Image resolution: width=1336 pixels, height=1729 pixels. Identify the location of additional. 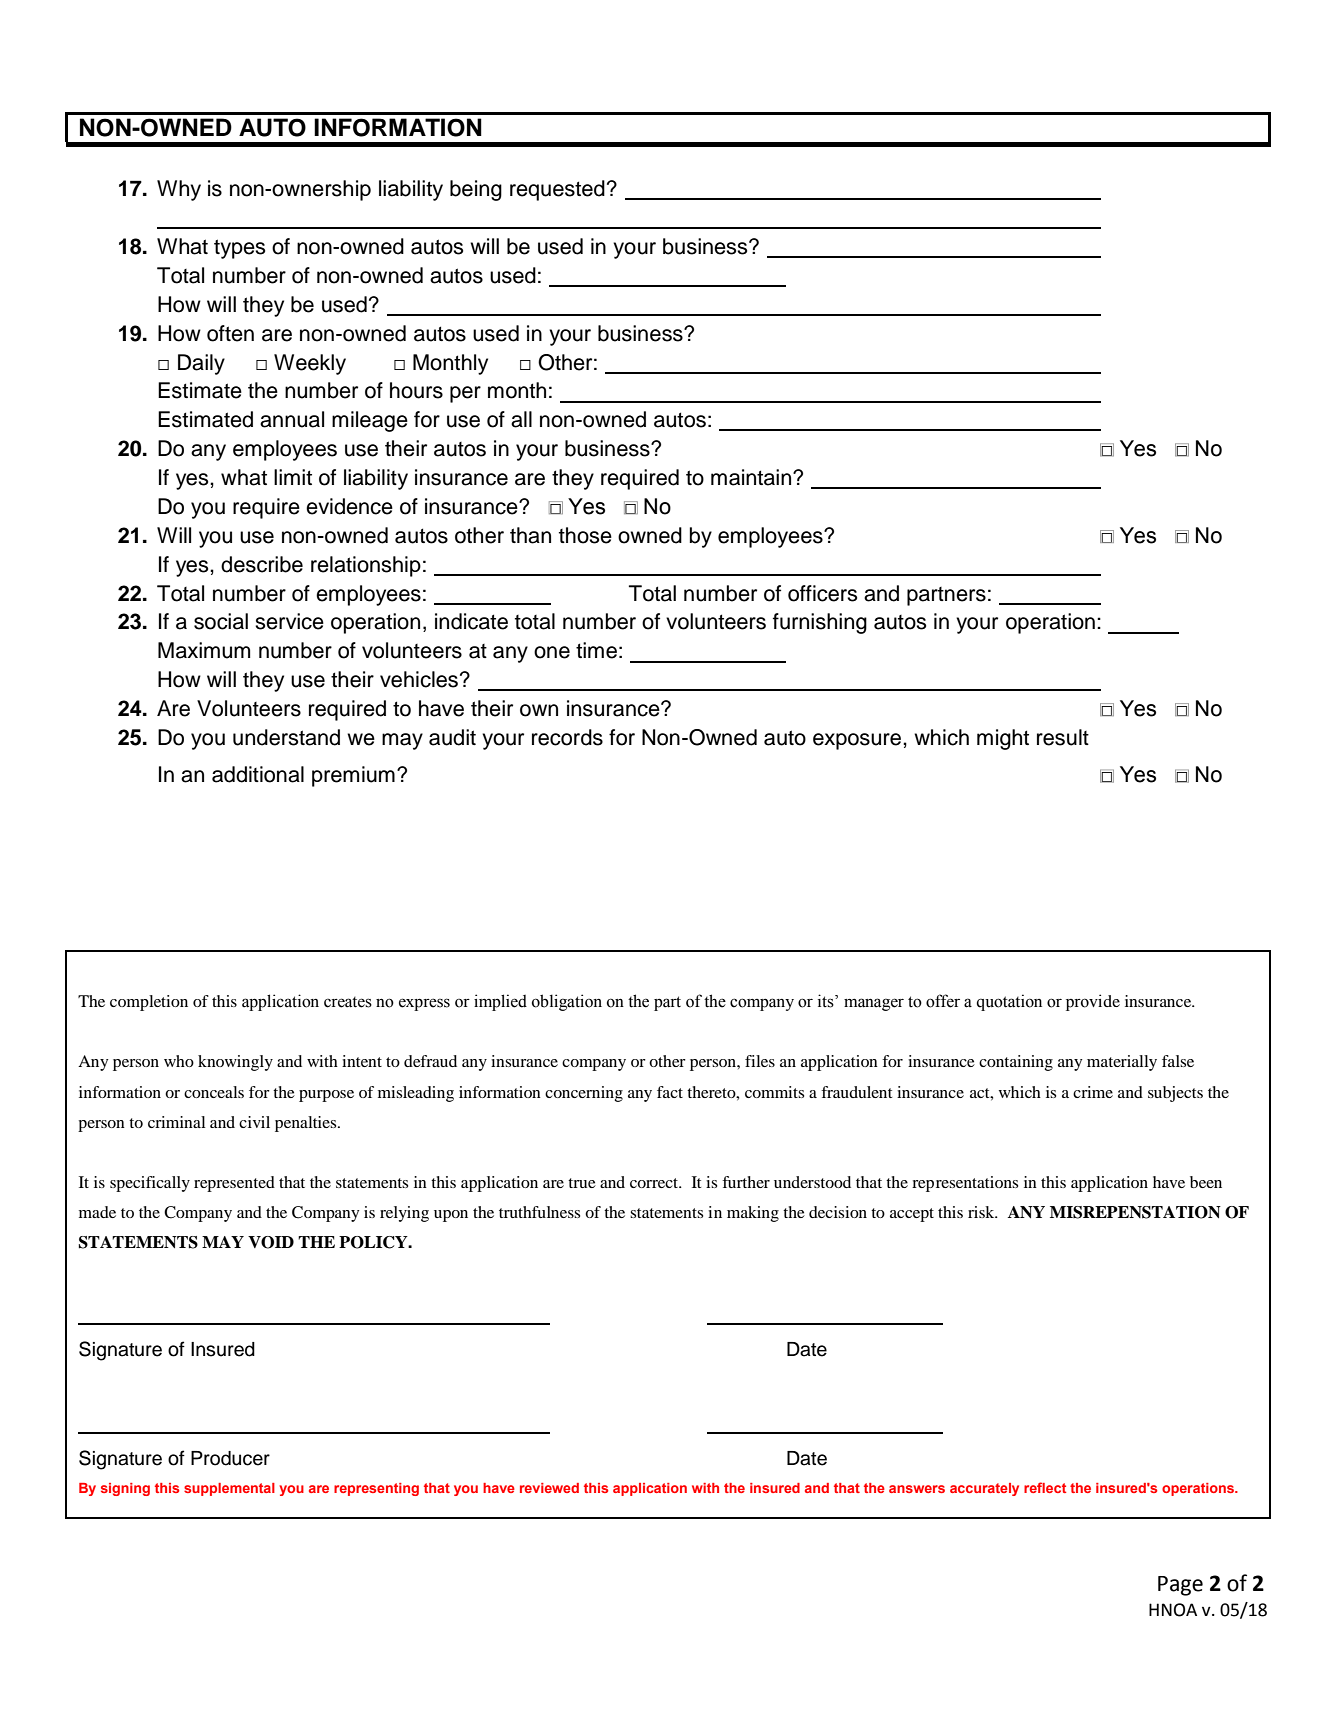
(258, 774).
